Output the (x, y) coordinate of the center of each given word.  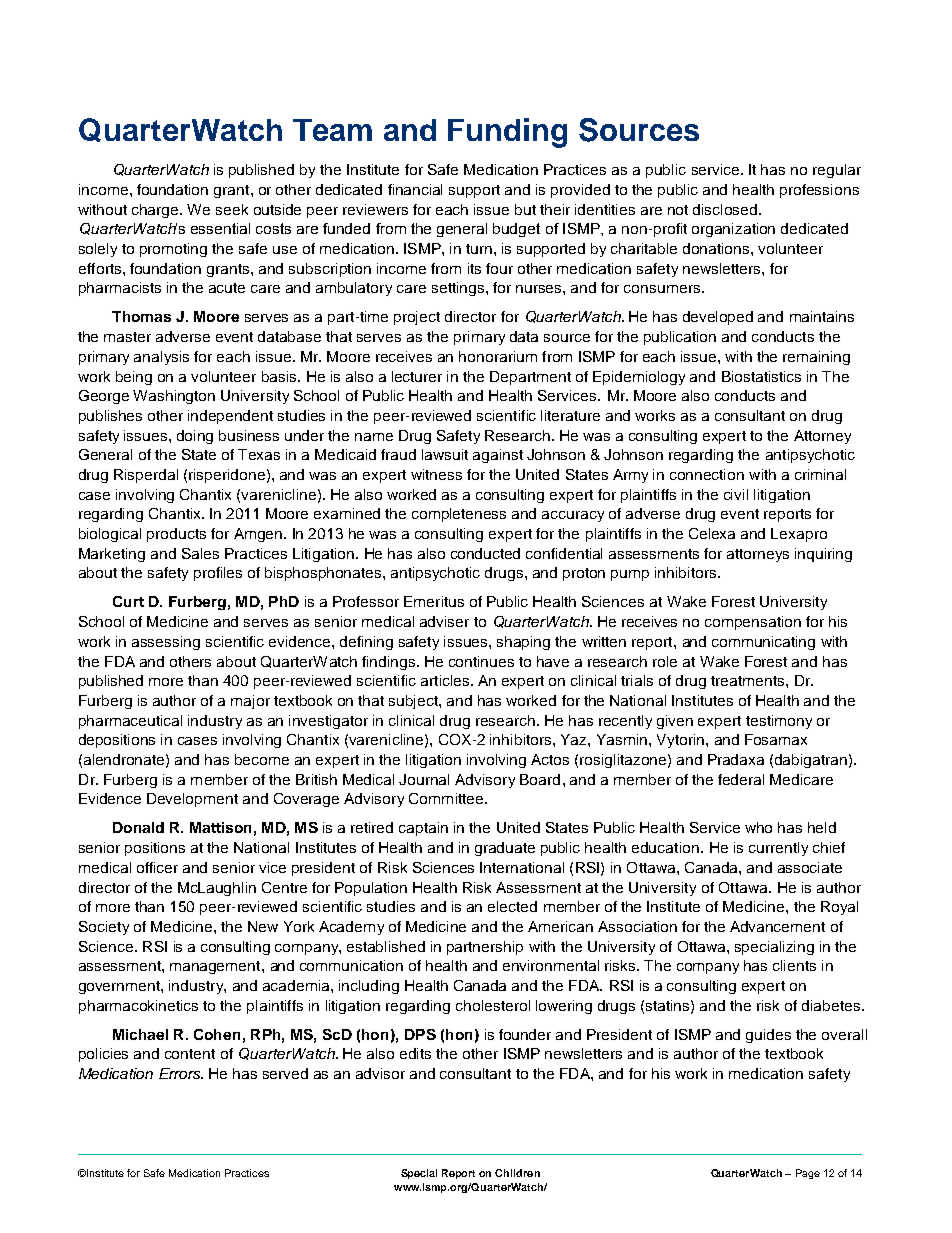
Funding (507, 133)
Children (517, 1173)
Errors (181, 1073)
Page (808, 1174)
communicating (763, 643)
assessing (166, 643)
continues (481, 661)
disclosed (726, 209)
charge (156, 211)
